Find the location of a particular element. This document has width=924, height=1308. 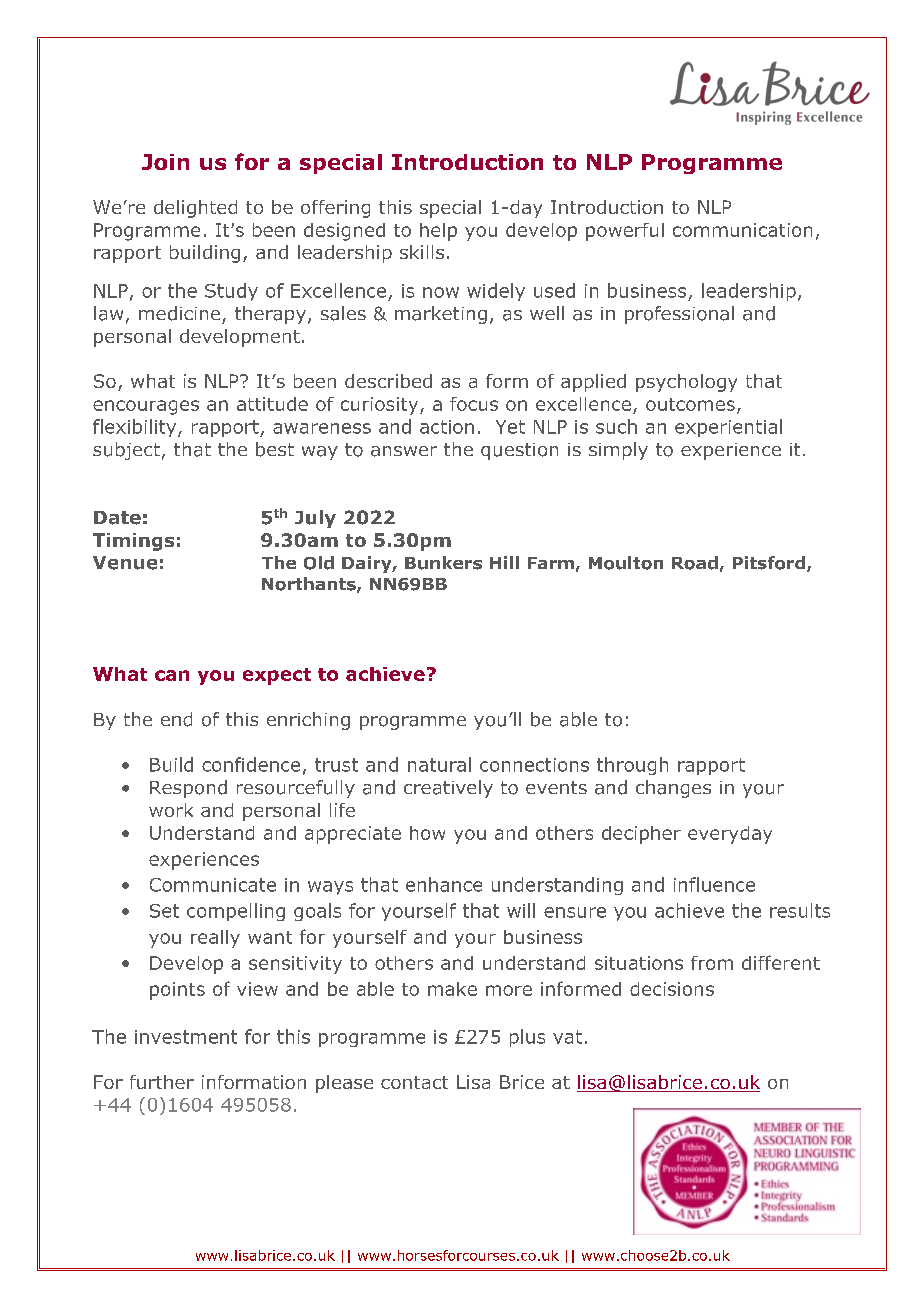

Road is located at coordinates (695, 563).
